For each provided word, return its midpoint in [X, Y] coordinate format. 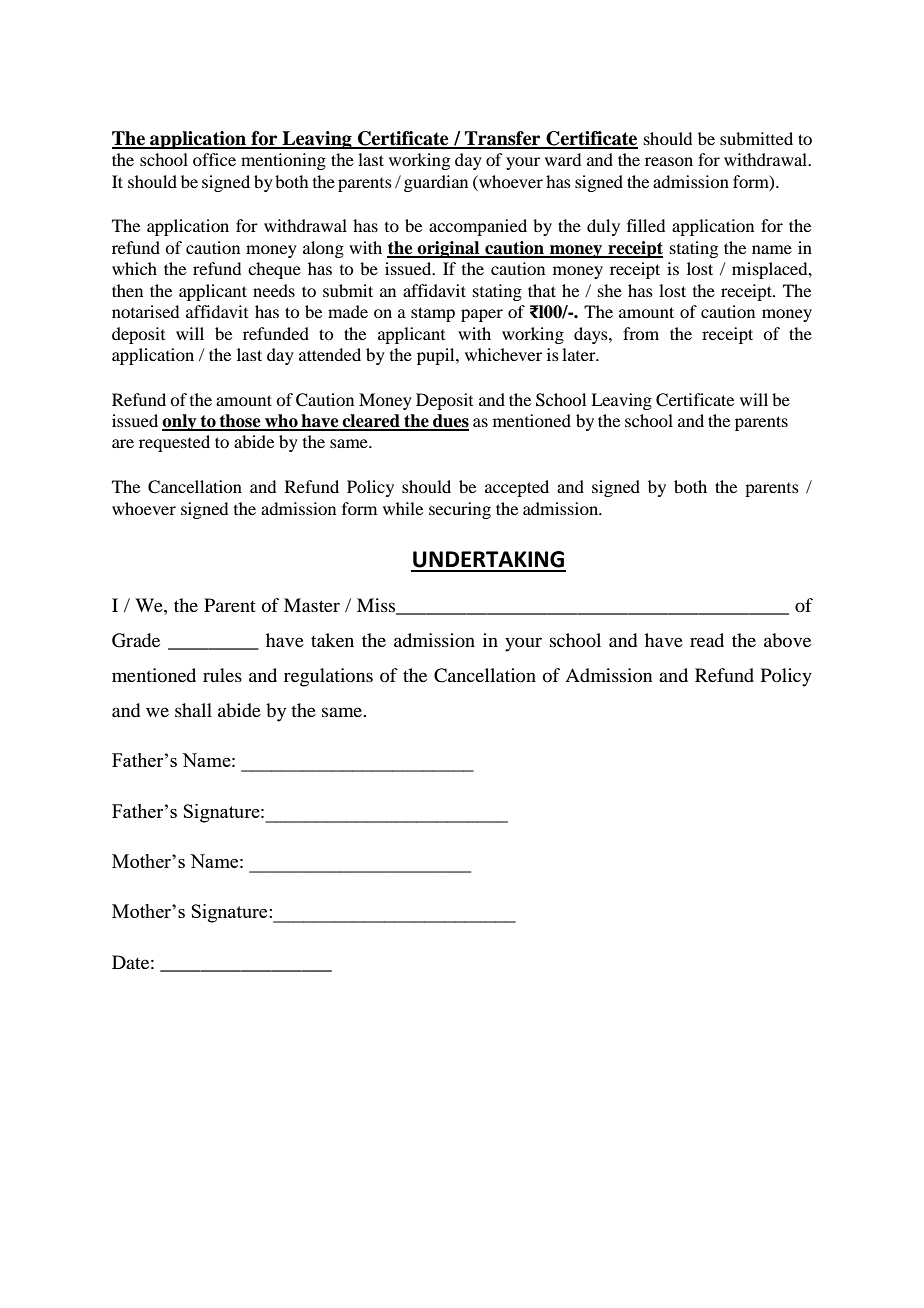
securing [460, 510]
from [641, 333]
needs [274, 290]
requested [174, 443]
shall [193, 710]
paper [482, 315]
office [214, 159]
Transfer [503, 139]
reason [669, 161]
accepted [517, 488]
